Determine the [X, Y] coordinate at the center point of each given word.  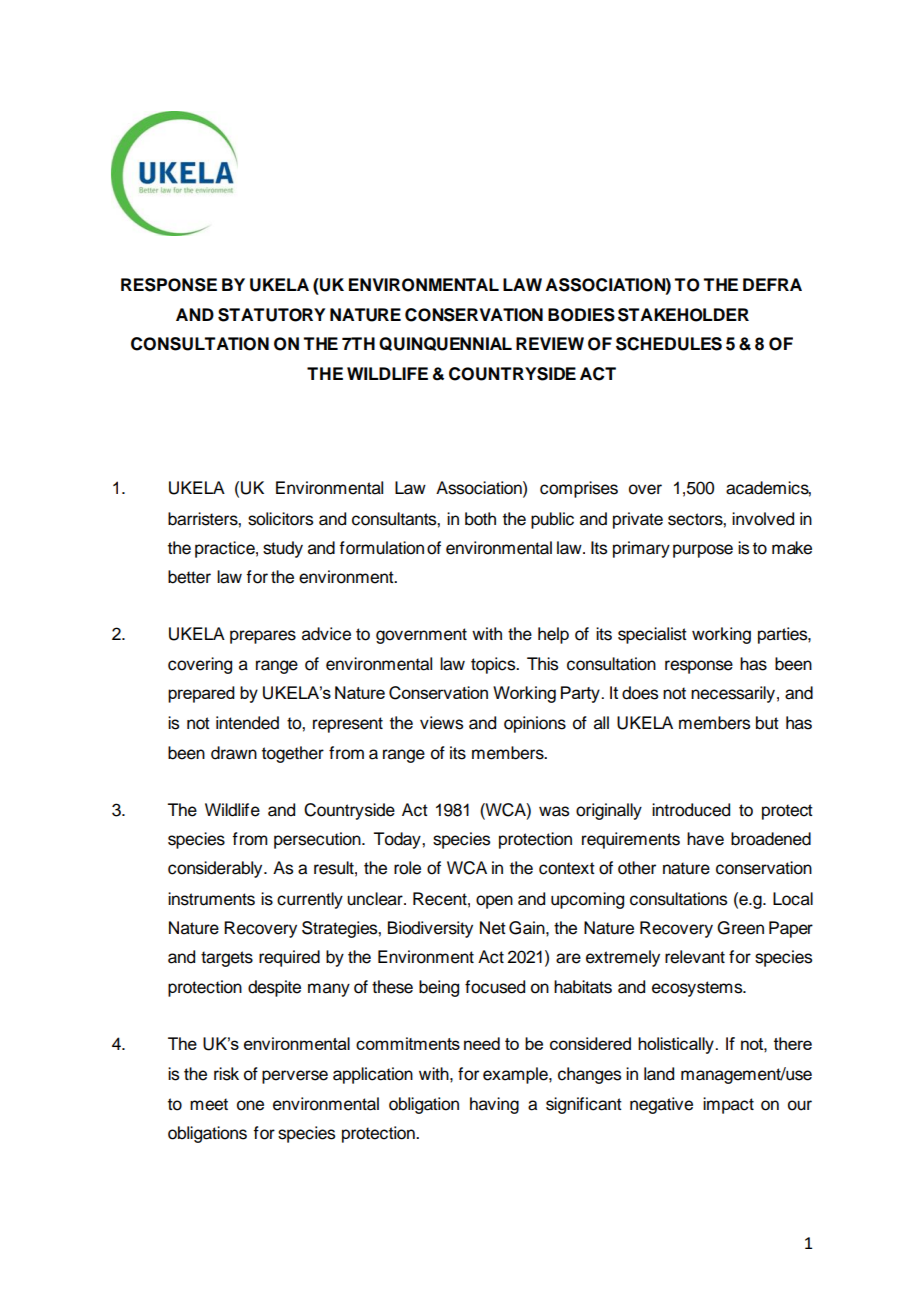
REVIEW [550, 343]
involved [763, 519]
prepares [263, 637]
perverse [295, 1077]
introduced [691, 810]
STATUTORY [271, 315]
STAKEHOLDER [683, 315]
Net [493, 928]
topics [494, 665]
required [289, 958]
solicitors [280, 519]
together [293, 754]
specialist [652, 635]
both [480, 519]
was [554, 811]
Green [740, 928]
